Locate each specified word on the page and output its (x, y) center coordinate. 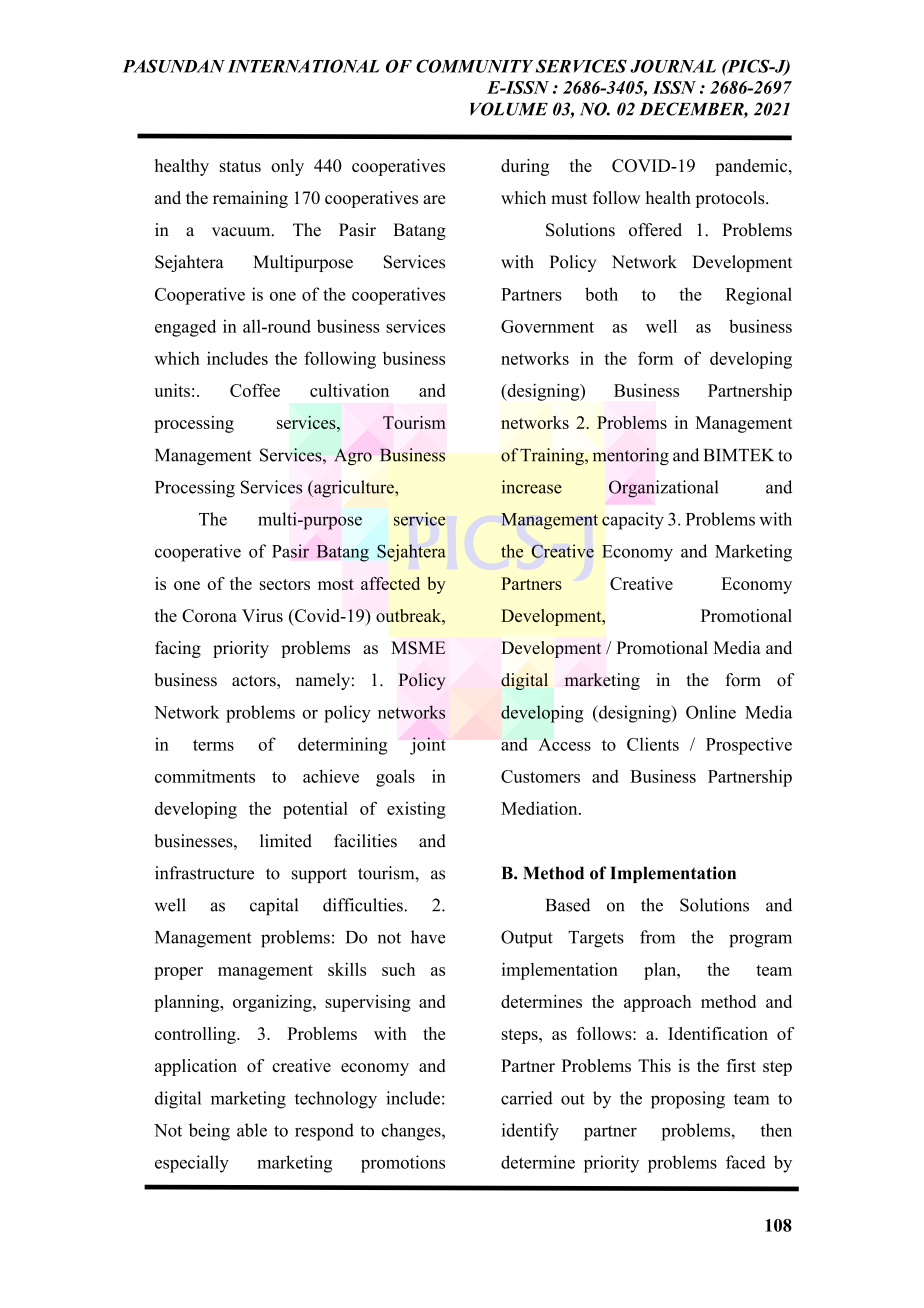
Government (547, 326)
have (428, 937)
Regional (758, 296)
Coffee (255, 390)
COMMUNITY (474, 66)
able (252, 1130)
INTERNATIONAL (303, 66)
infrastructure (204, 873)
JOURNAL (673, 66)
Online (711, 712)
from (657, 937)
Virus (262, 615)
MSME (418, 647)
